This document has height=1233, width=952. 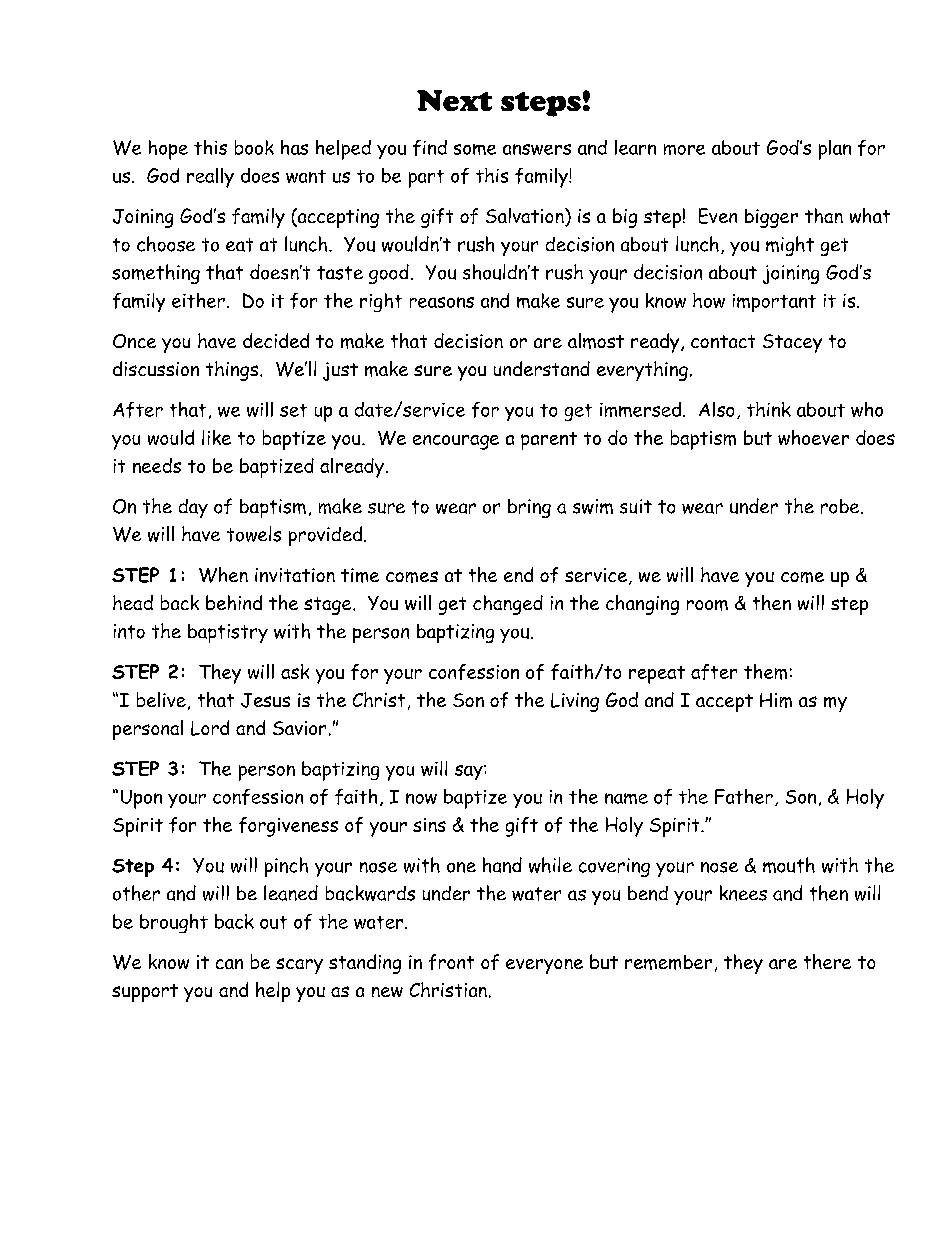 I want to click on bring, so click(x=529, y=508).
